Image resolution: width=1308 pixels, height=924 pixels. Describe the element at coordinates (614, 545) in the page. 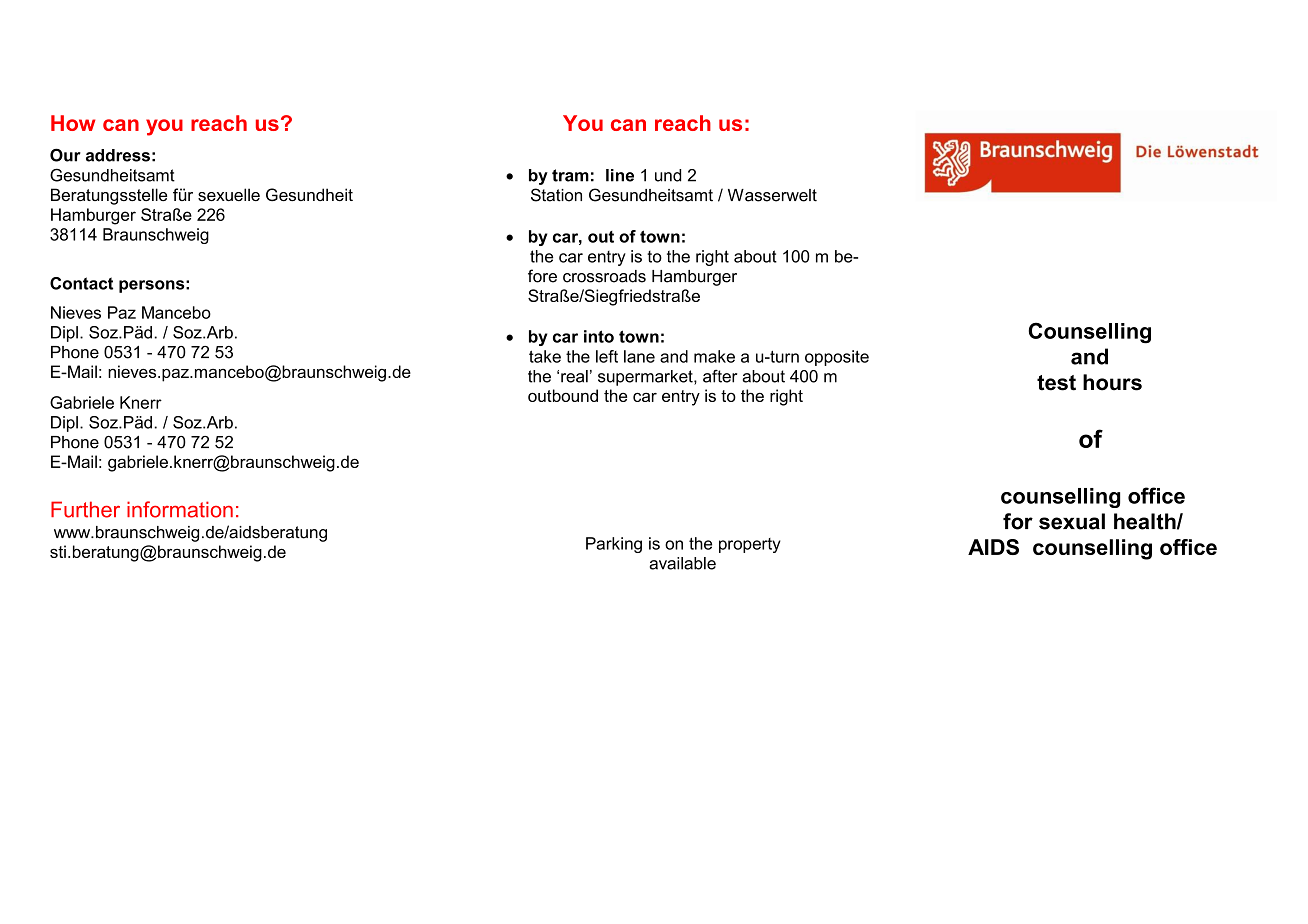

I see `Parking` at that location.
